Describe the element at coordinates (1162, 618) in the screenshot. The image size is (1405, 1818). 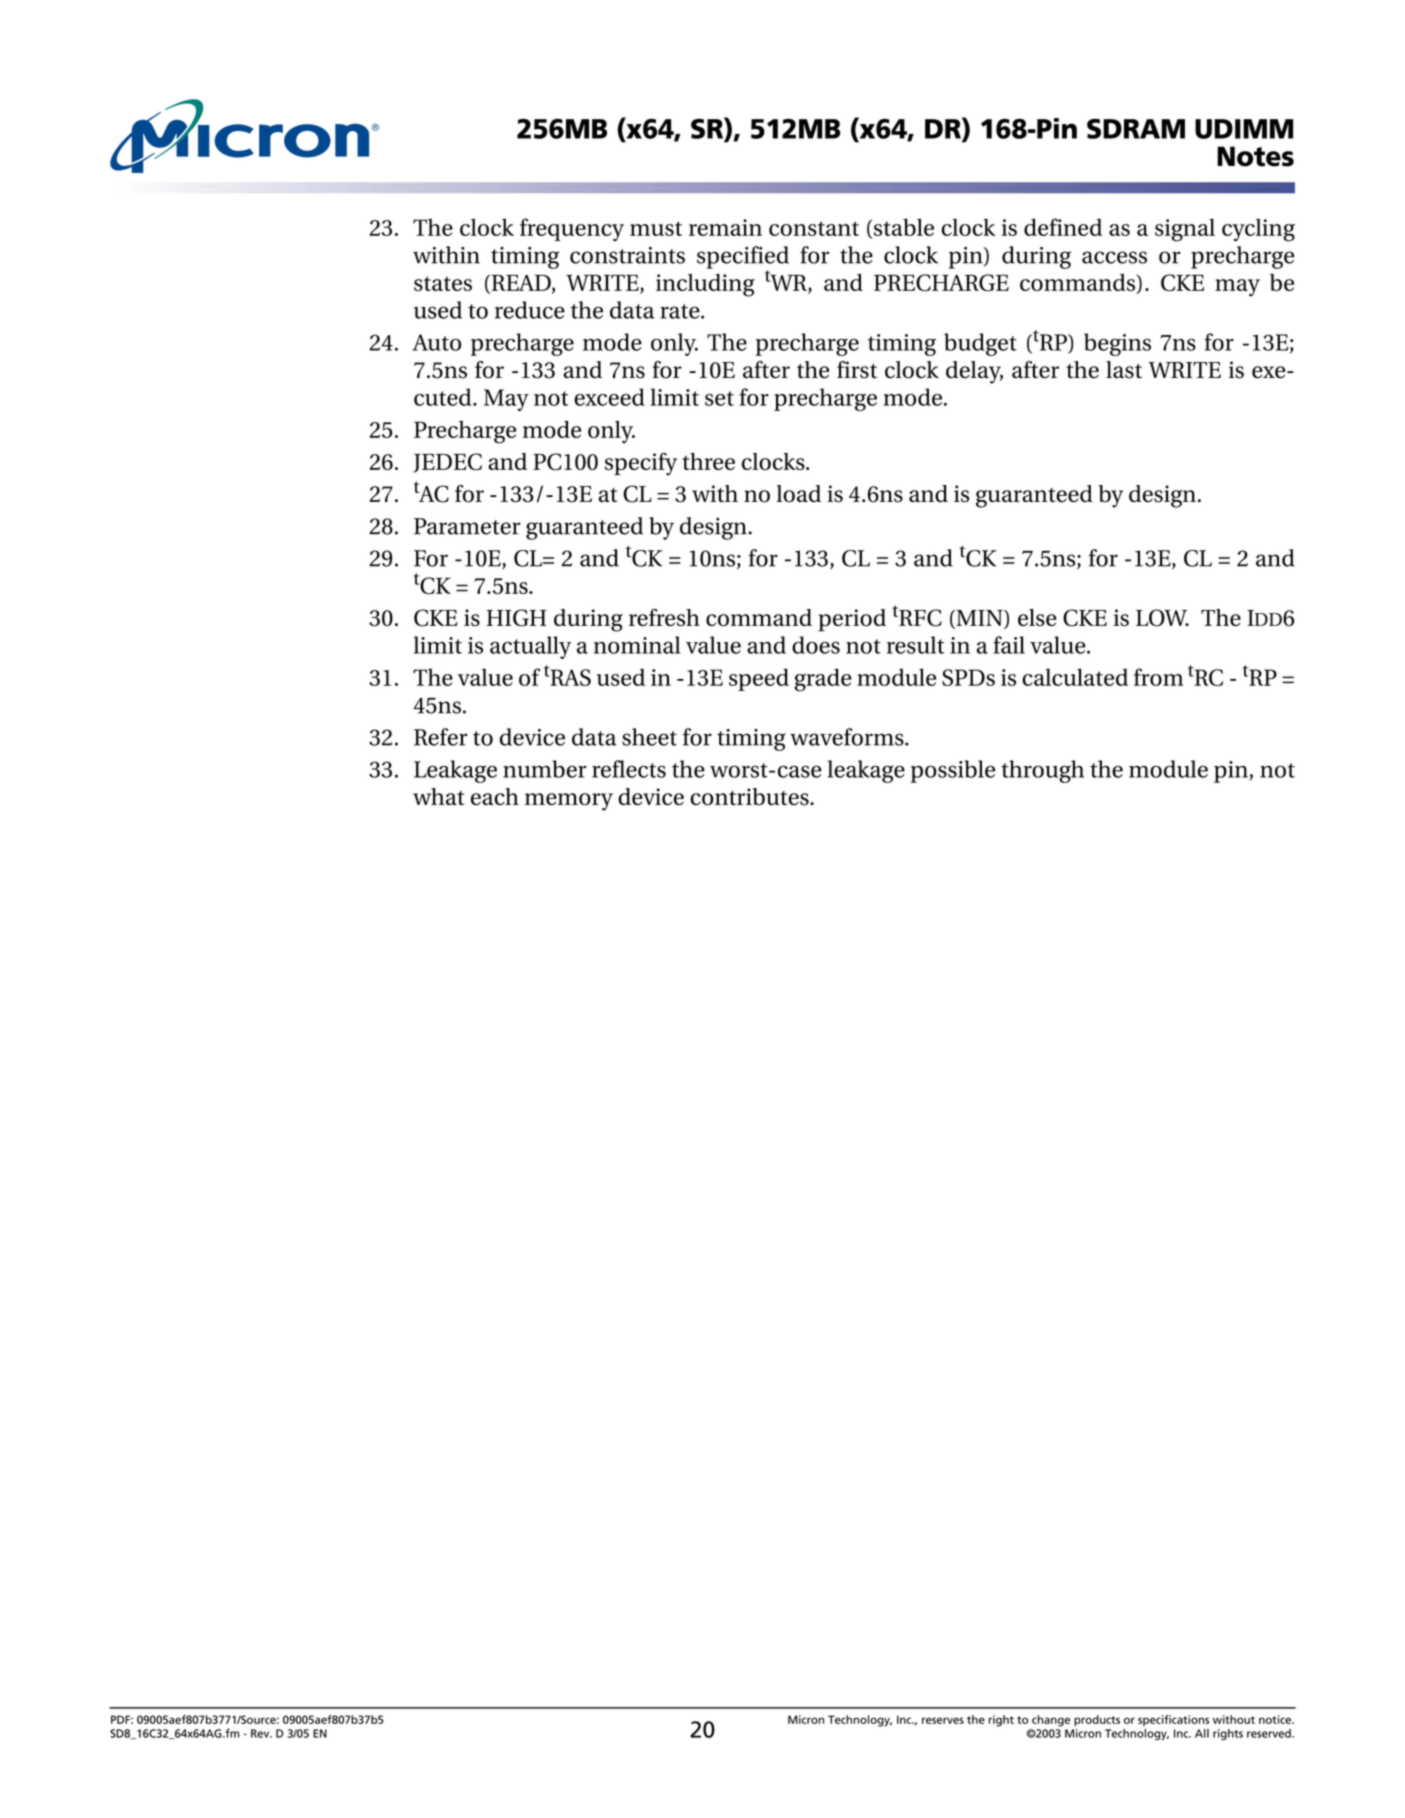
I see `LOW` at that location.
